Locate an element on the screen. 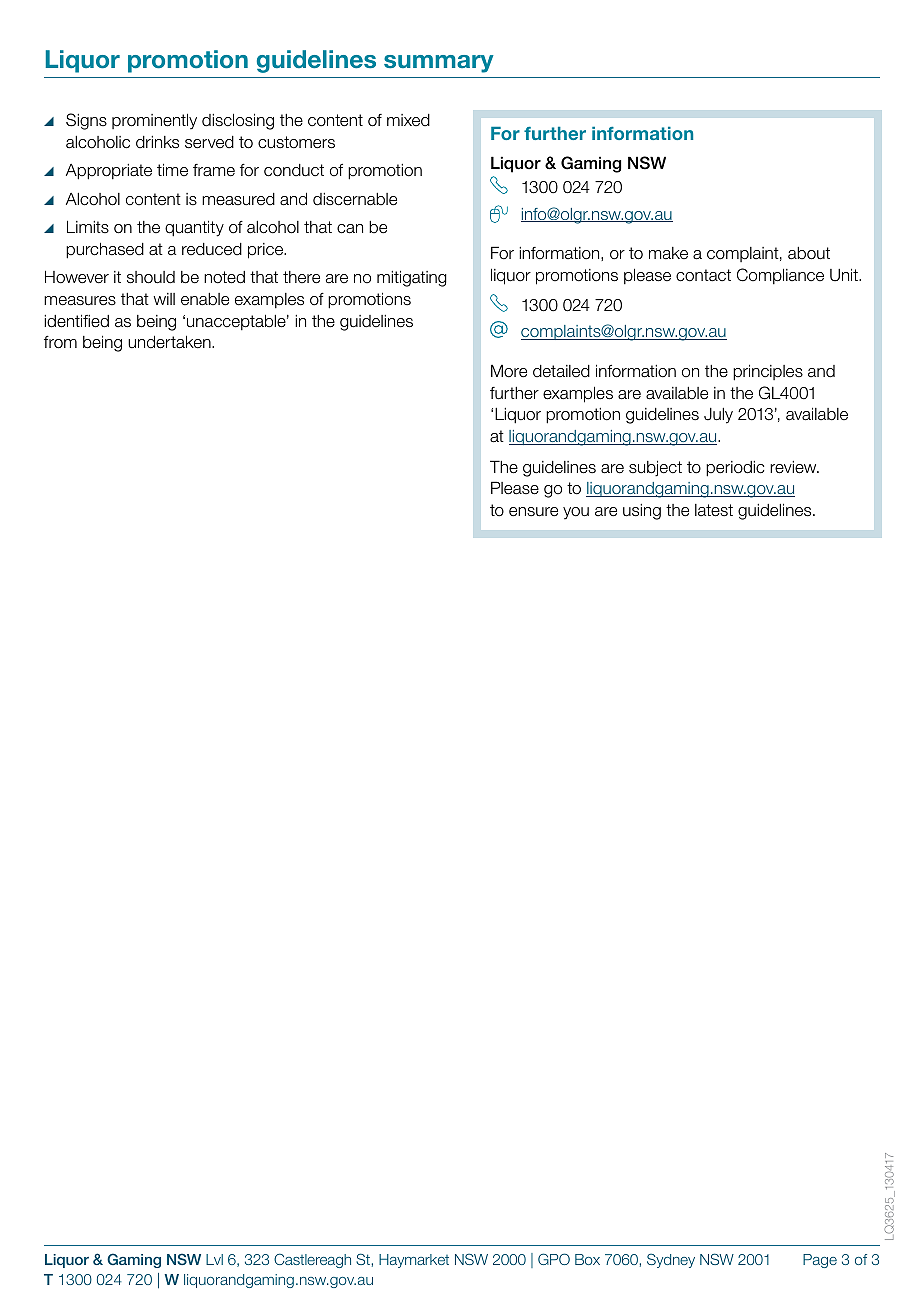  prominently is located at coordinates (154, 121).
